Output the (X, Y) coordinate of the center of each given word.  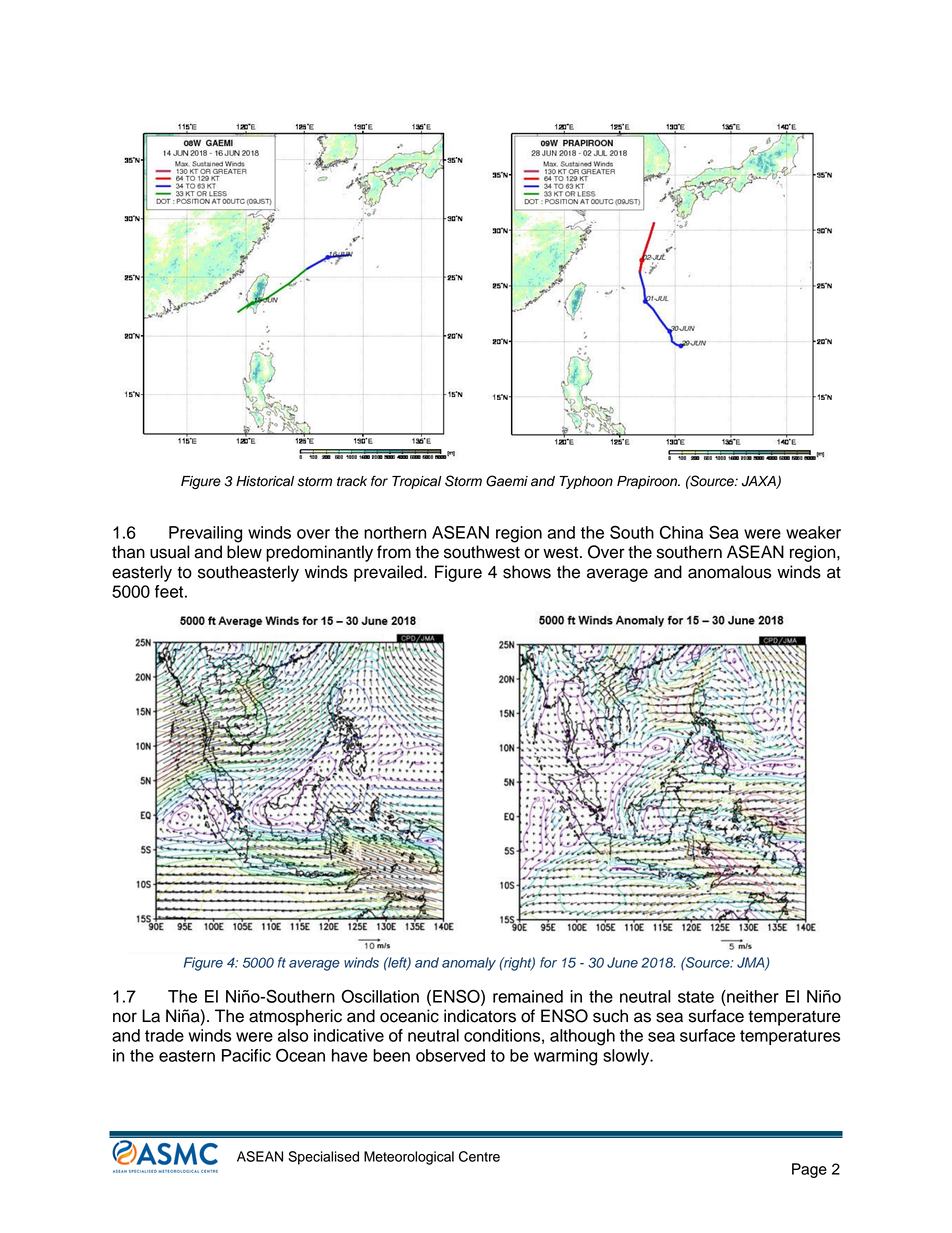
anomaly (469, 964)
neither (752, 996)
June (622, 962)
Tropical (417, 482)
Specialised (323, 1158)
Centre (479, 1156)
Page (809, 1170)
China (681, 532)
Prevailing (205, 534)
